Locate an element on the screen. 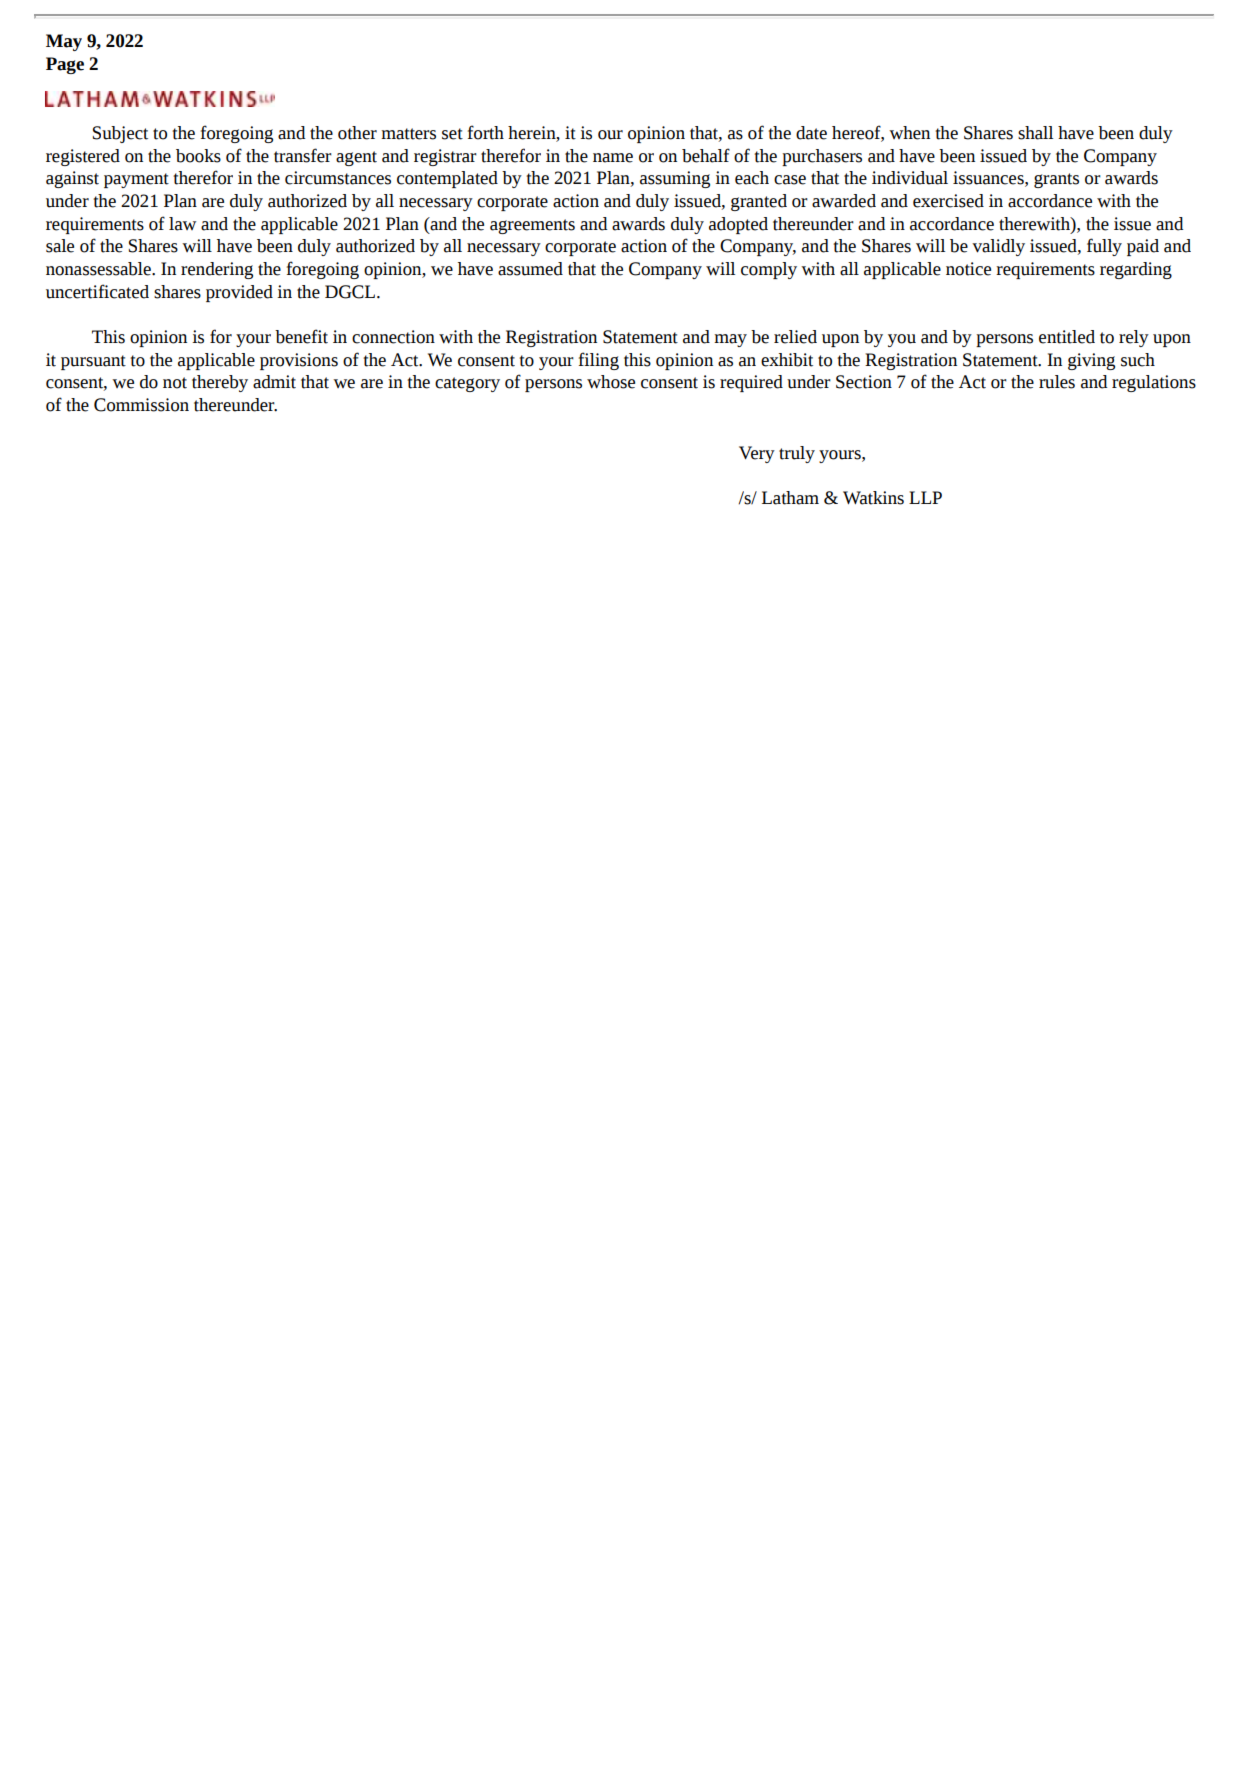 The height and width of the screenshot is (1765, 1247). forth is located at coordinates (486, 132).
